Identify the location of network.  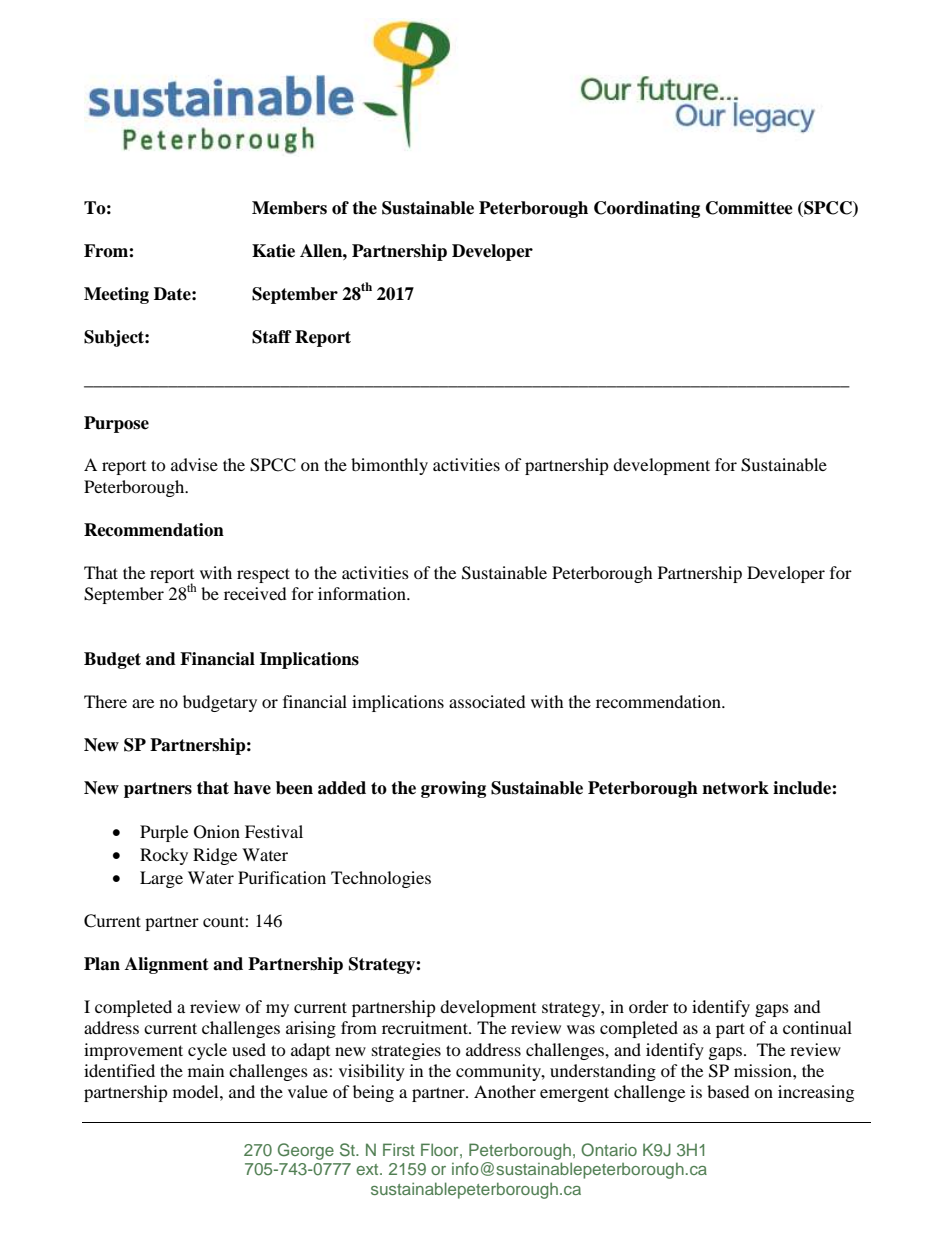
(735, 788).
